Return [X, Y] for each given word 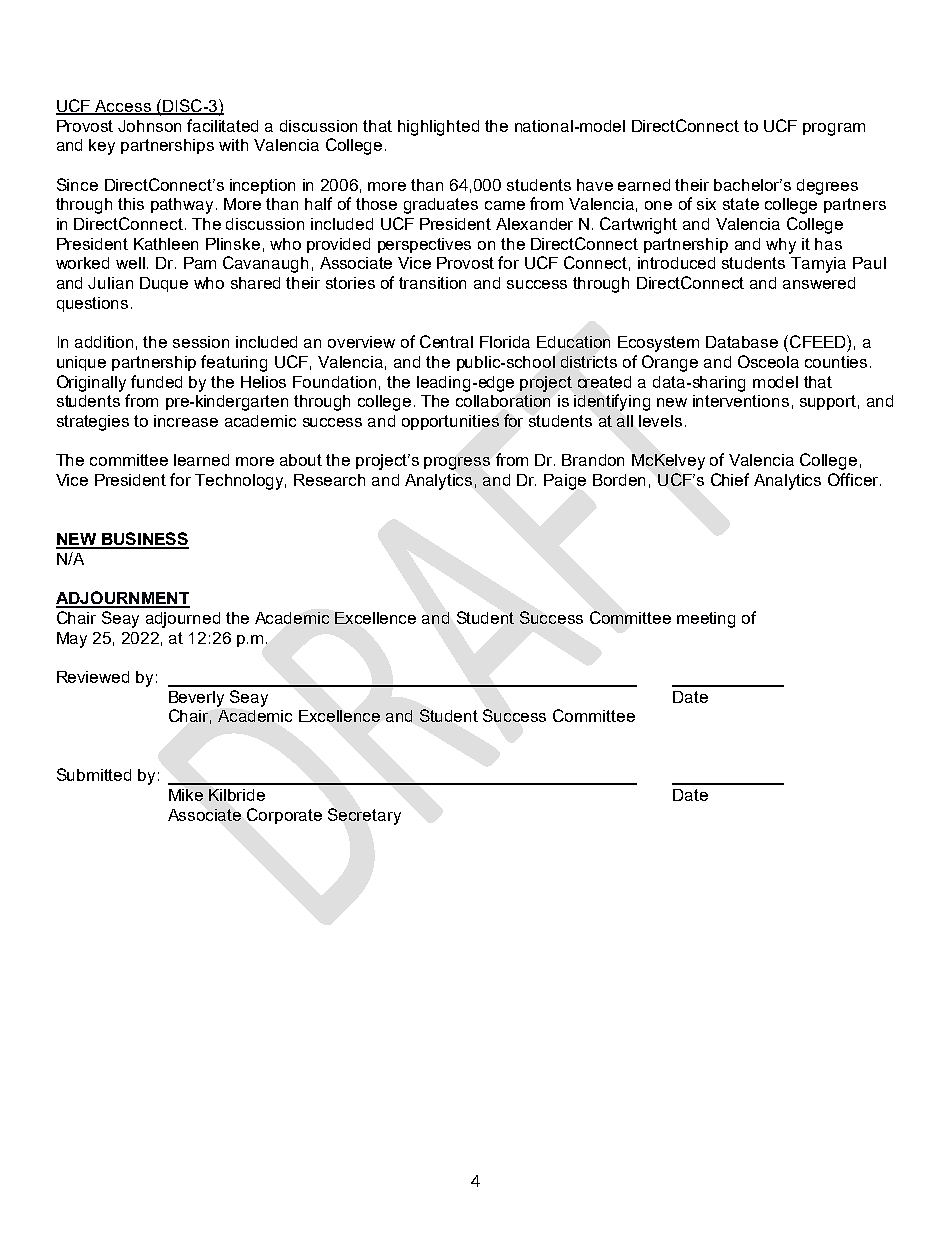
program [834, 129]
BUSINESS [144, 540]
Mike [186, 795]
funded [156, 381]
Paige [565, 482]
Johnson [149, 126]
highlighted [438, 128]
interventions [741, 401]
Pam [200, 263]
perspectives [424, 245]
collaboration [503, 401]
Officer [854, 479]
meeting [706, 620]
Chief [730, 479]
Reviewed [93, 677]
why [781, 246]
